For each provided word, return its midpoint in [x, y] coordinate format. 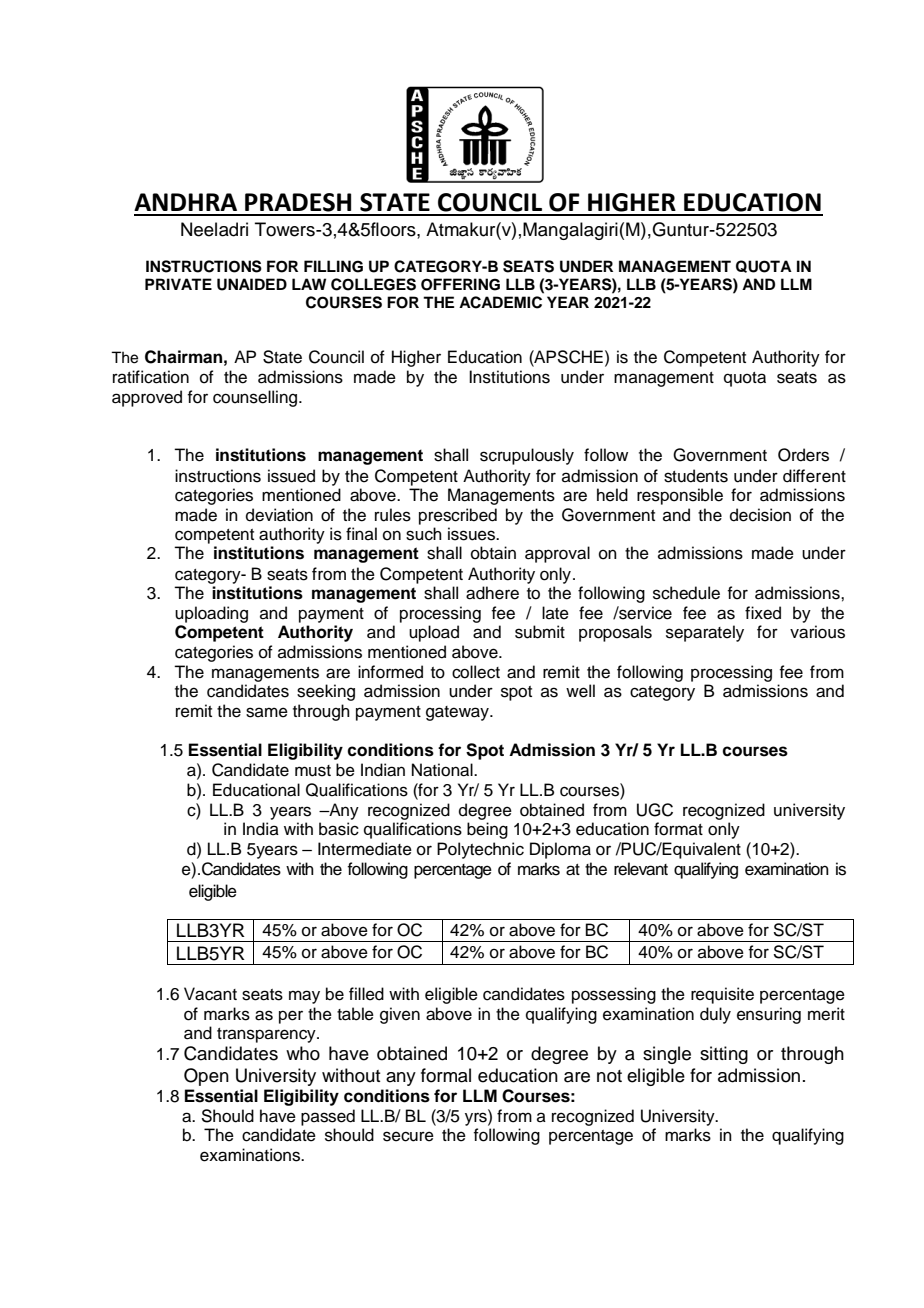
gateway [458, 713]
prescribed [458, 516]
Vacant [210, 994]
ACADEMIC [500, 302]
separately [705, 633]
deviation [279, 515]
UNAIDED [252, 284]
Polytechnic [480, 850]
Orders [803, 455]
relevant [641, 869]
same [267, 712]
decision [760, 515]
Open [206, 1077]
